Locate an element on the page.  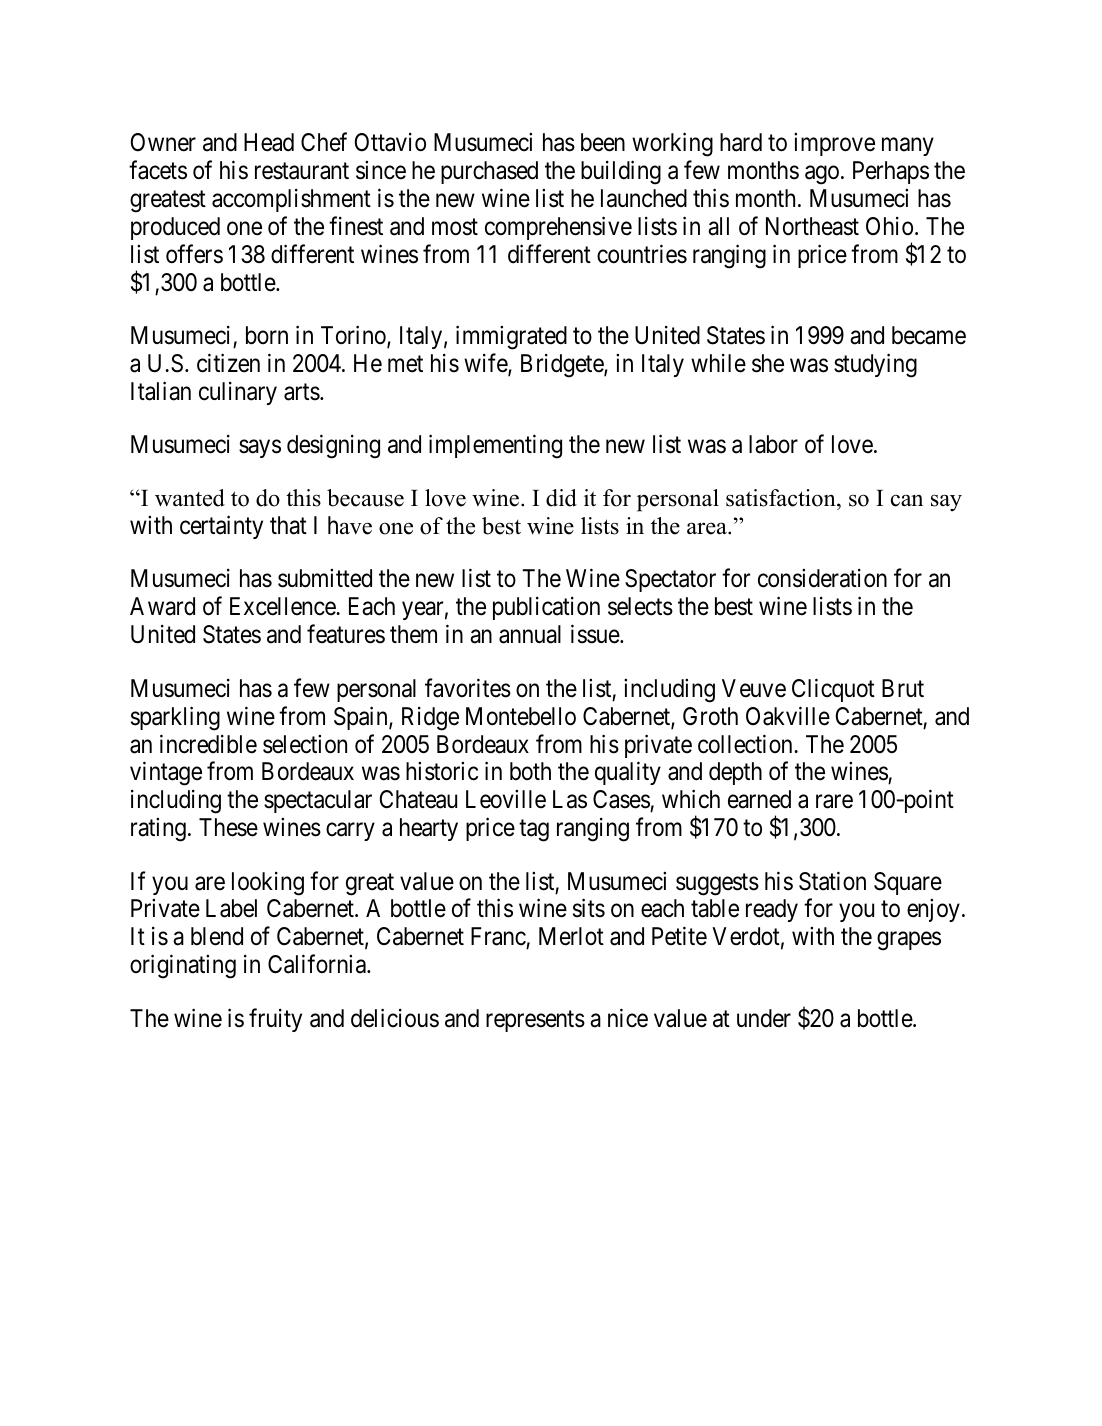
publication is located at coordinates (546, 608).
